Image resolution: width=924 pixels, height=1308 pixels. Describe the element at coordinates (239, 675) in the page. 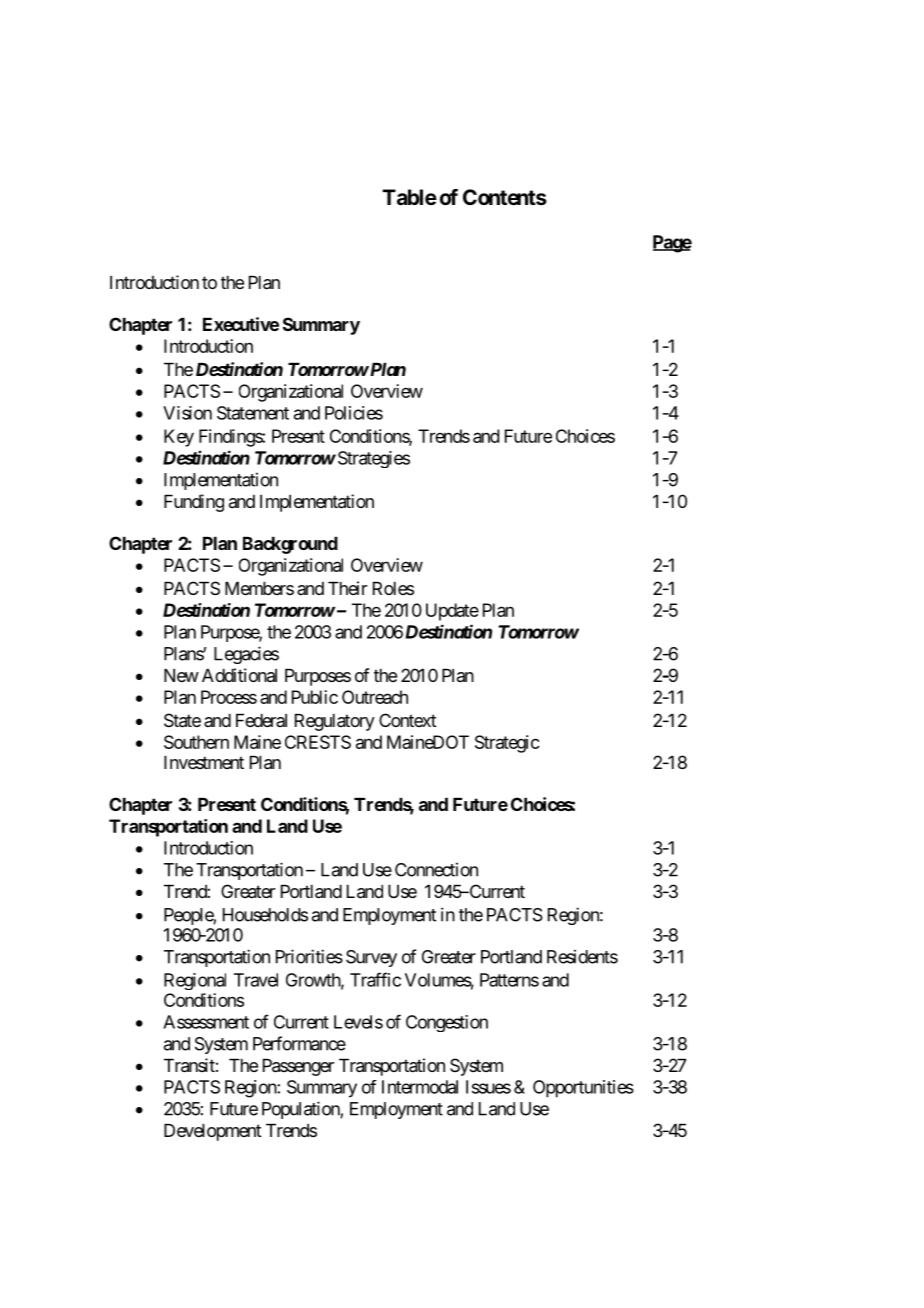

I see `Additional` at that location.
